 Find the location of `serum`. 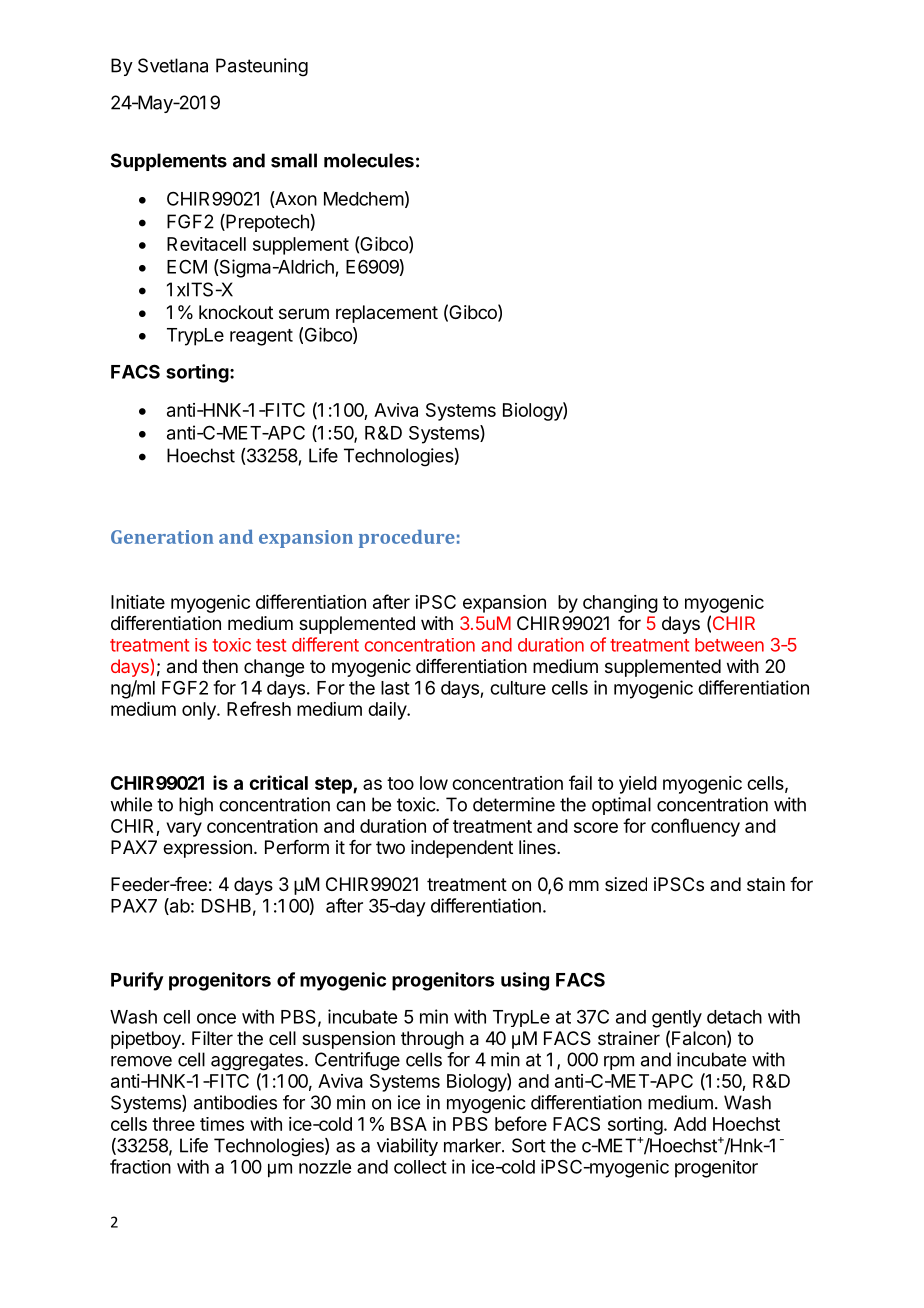

serum is located at coordinates (304, 313).
